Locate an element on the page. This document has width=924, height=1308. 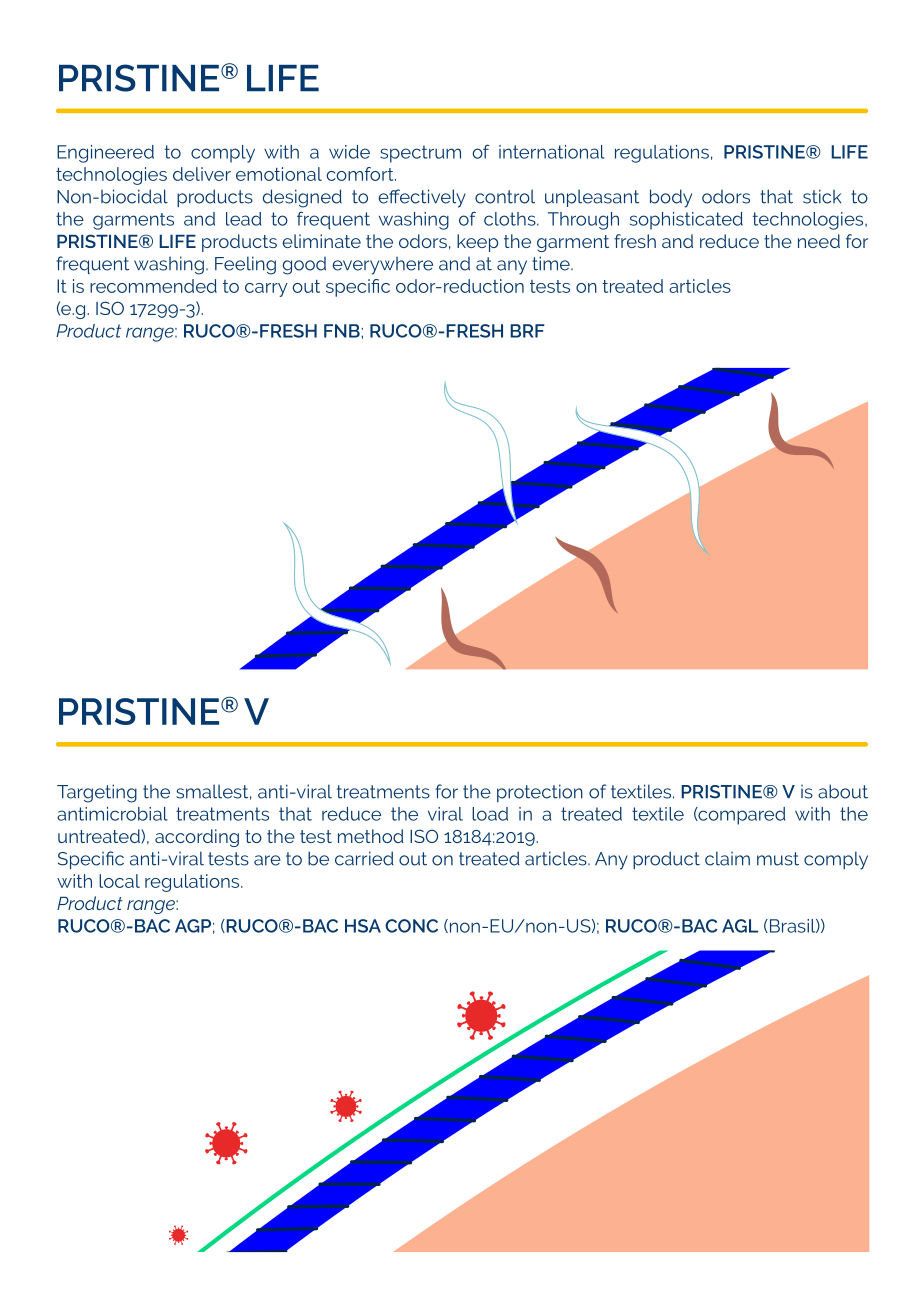
must is located at coordinates (778, 859).
